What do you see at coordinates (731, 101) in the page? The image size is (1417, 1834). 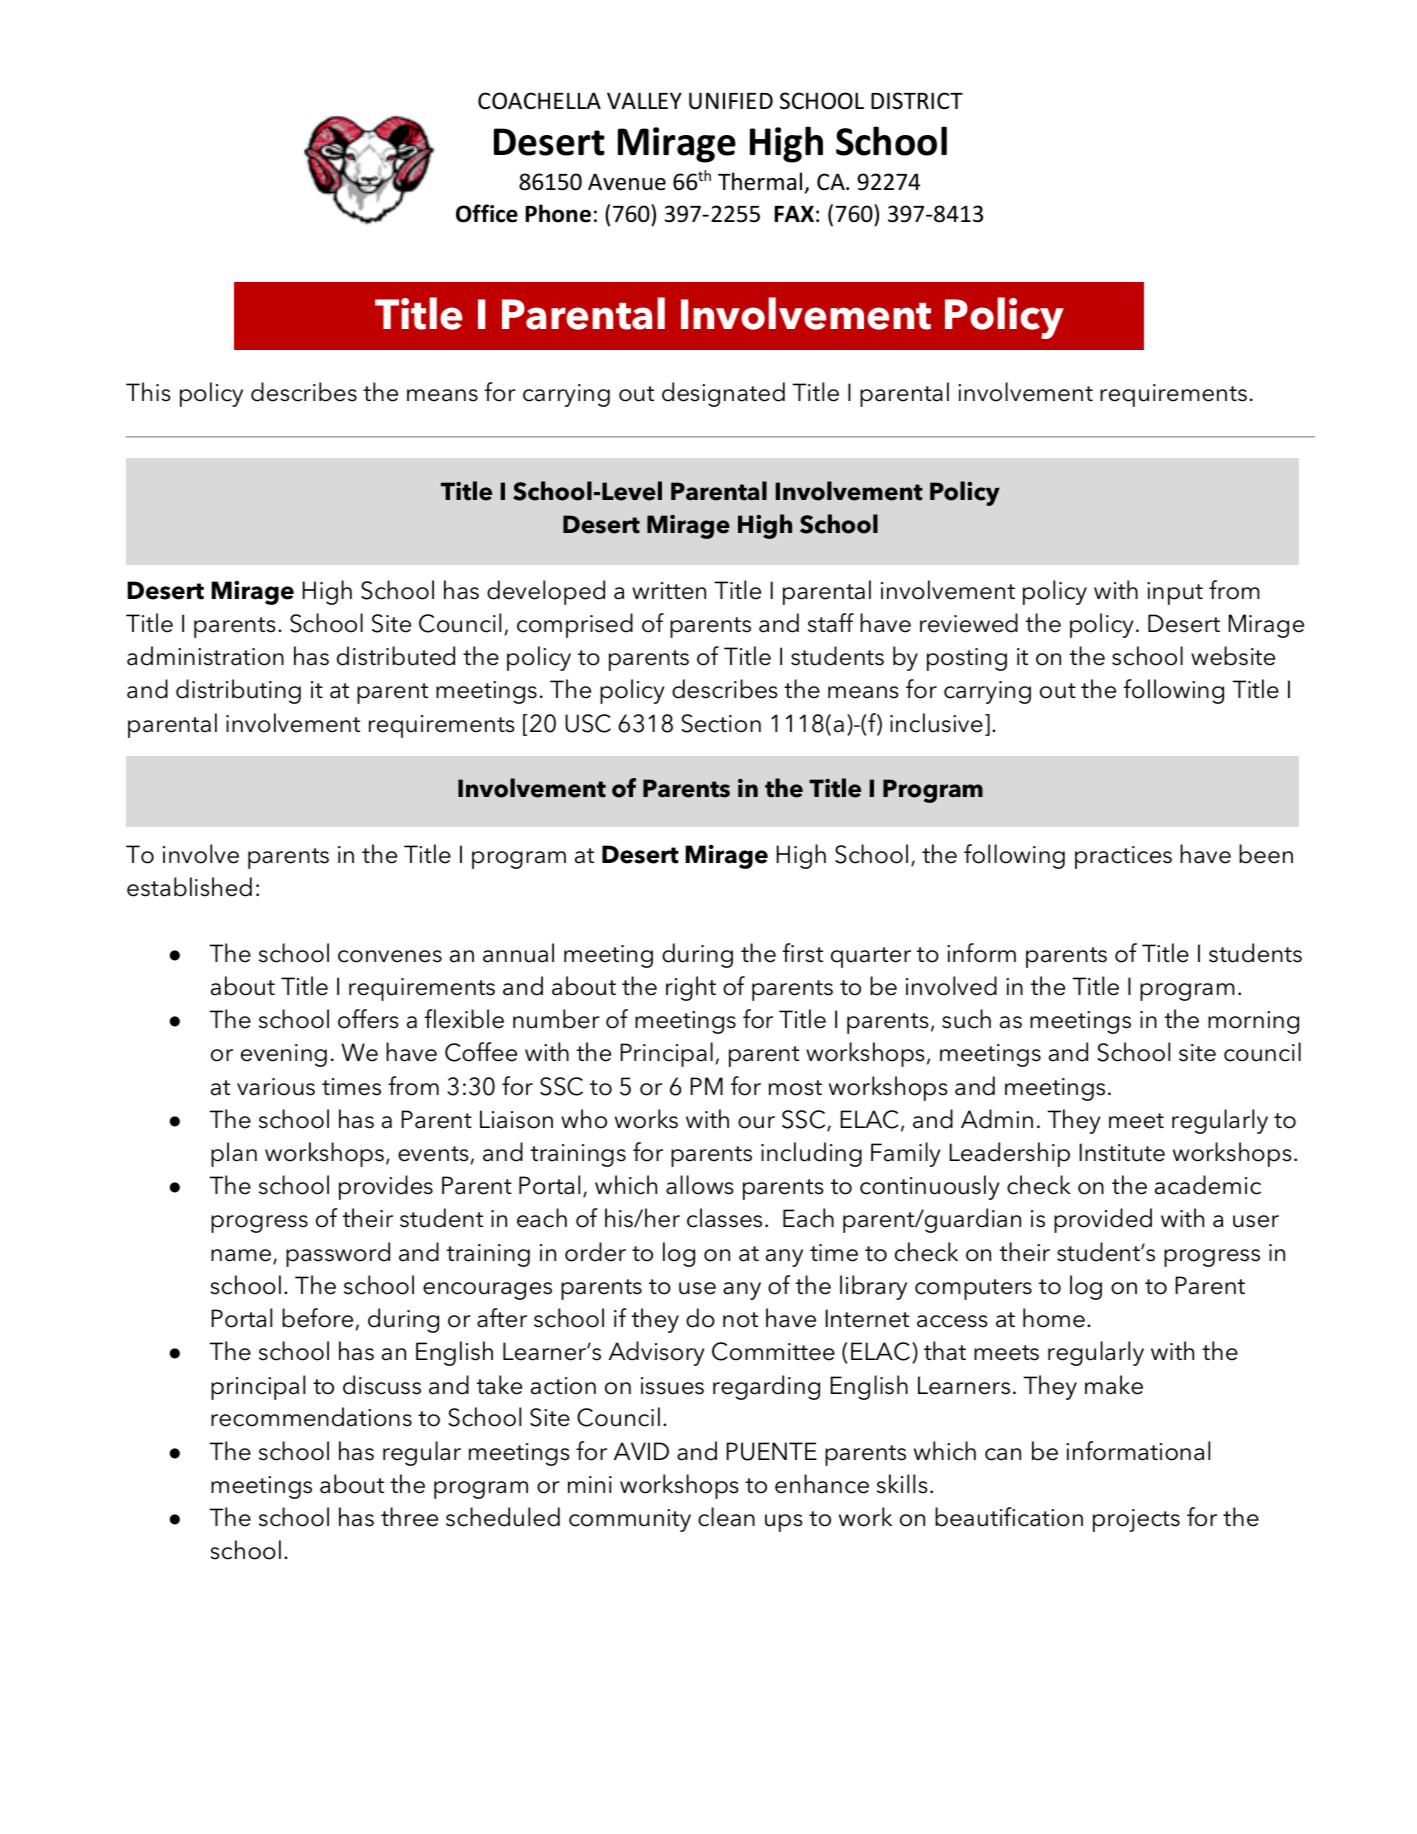 I see `UNIFIED` at bounding box center [731, 101].
